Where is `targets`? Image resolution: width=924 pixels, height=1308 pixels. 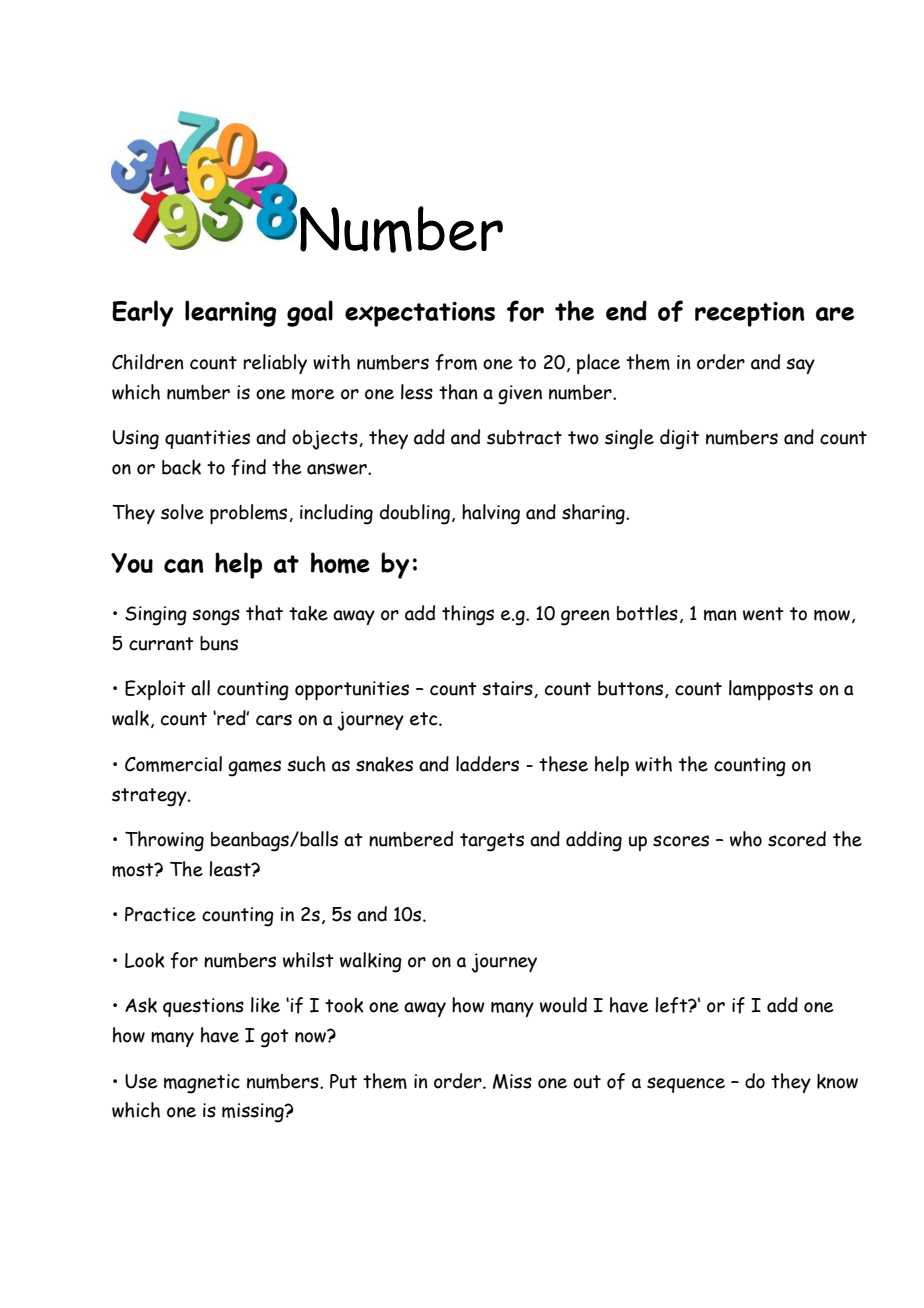 targets is located at coordinates (492, 842).
